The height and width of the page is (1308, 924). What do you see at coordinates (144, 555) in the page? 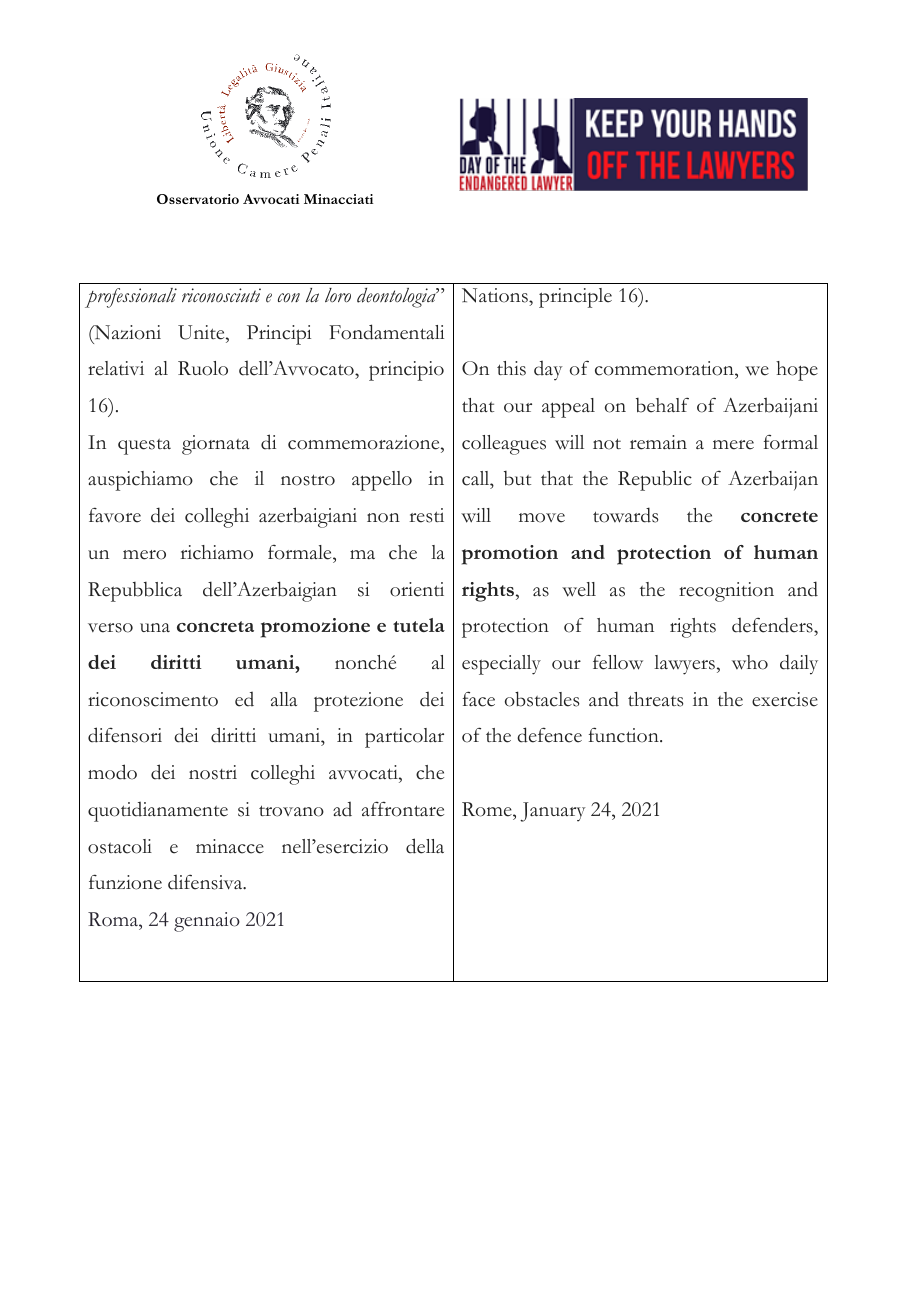
I see `mero` at bounding box center [144, 555].
